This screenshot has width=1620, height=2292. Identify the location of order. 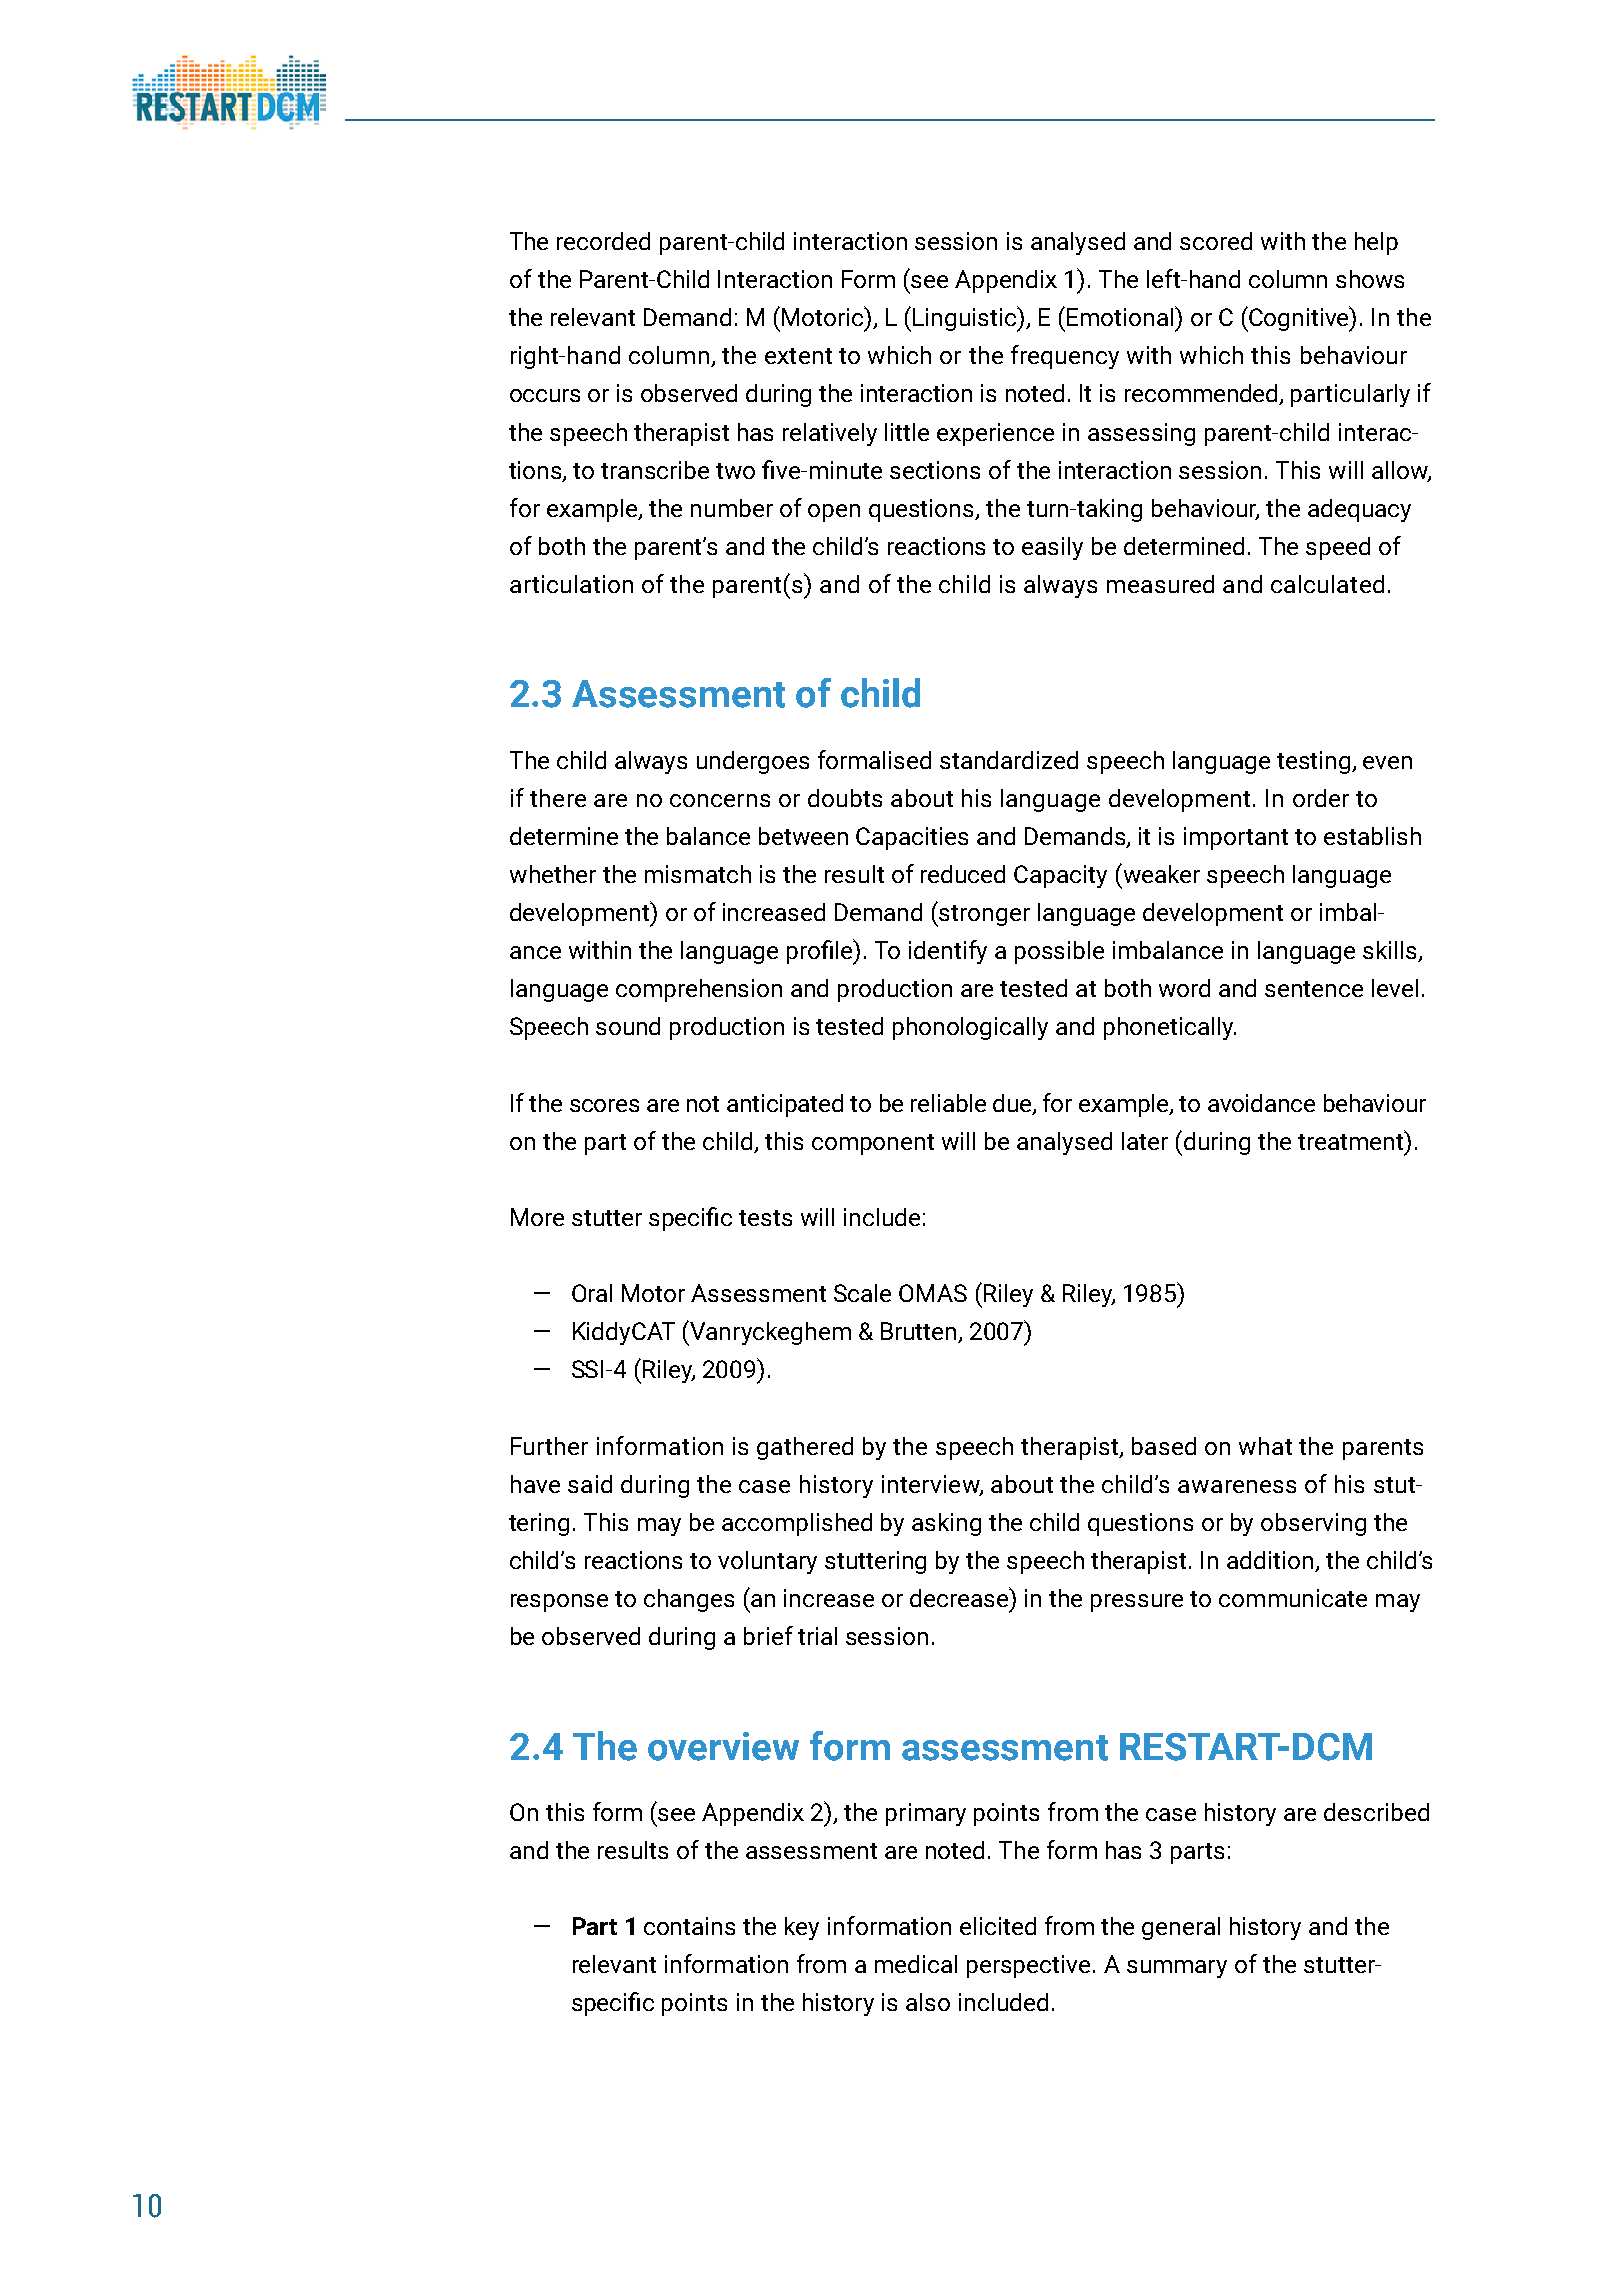
(1321, 798).
